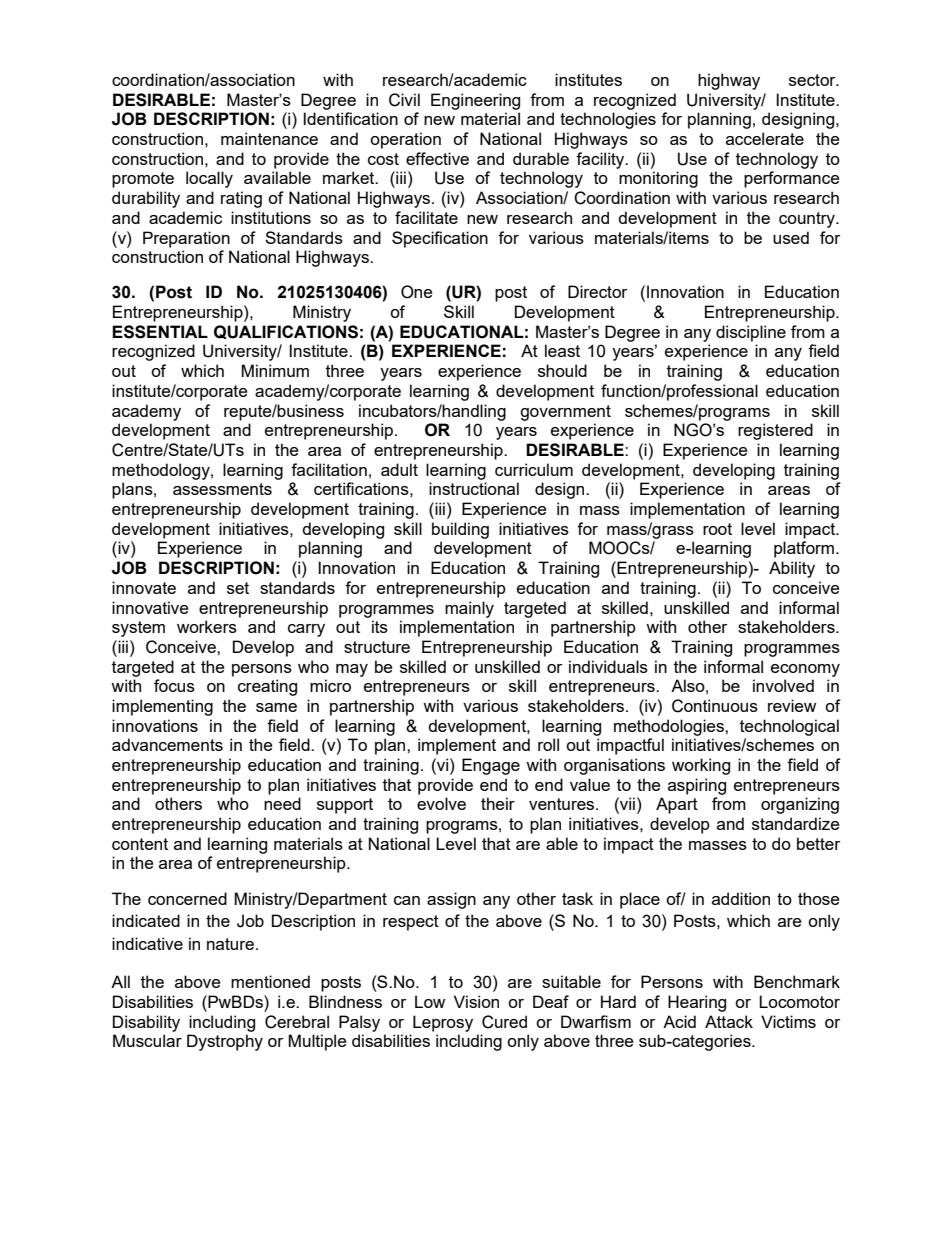 The image size is (952, 1233). I want to click on set, so click(238, 588).
